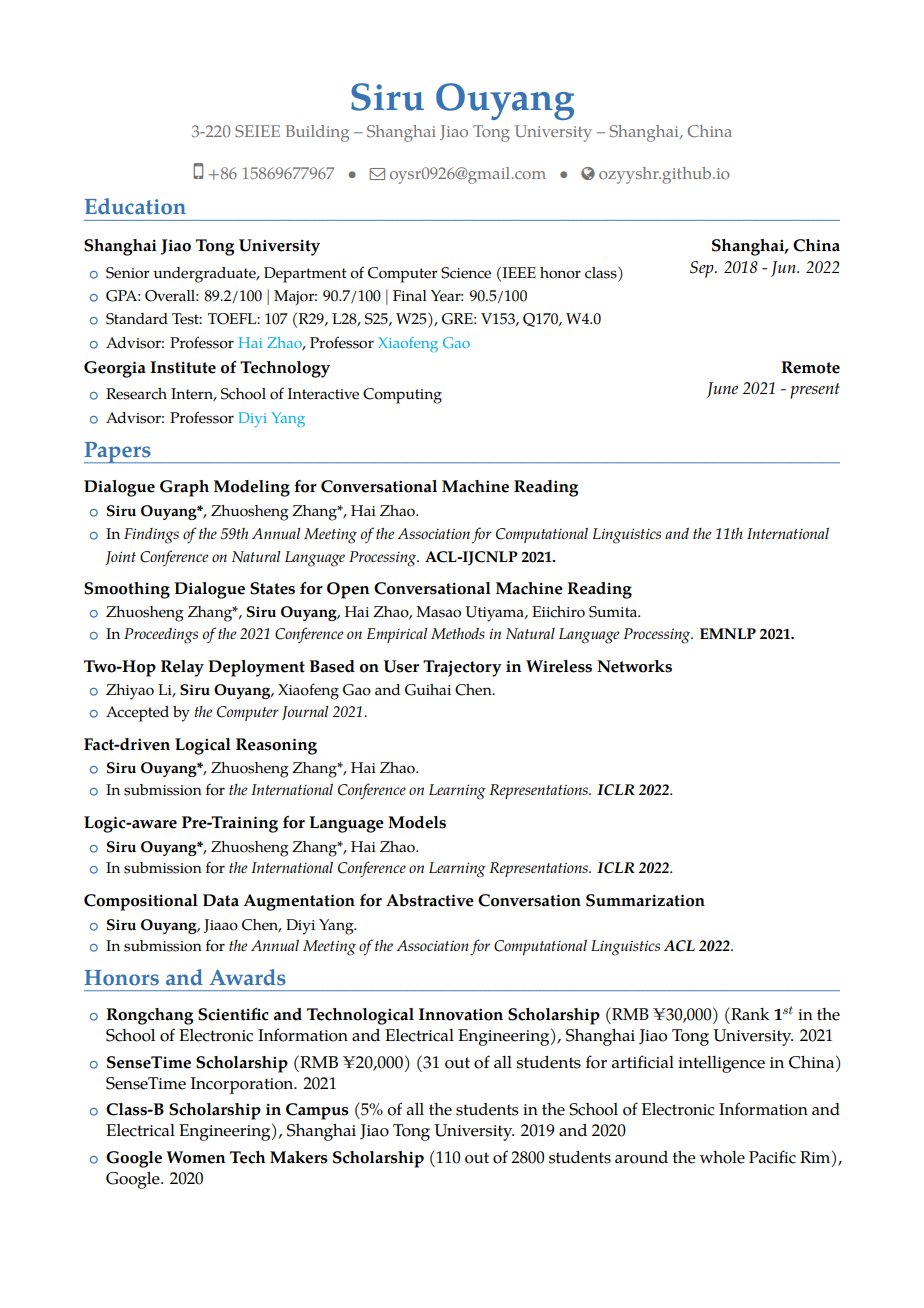 The width and height of the screenshot is (924, 1308). What do you see at coordinates (402, 396) in the screenshot?
I see `Computing` at bounding box center [402, 396].
